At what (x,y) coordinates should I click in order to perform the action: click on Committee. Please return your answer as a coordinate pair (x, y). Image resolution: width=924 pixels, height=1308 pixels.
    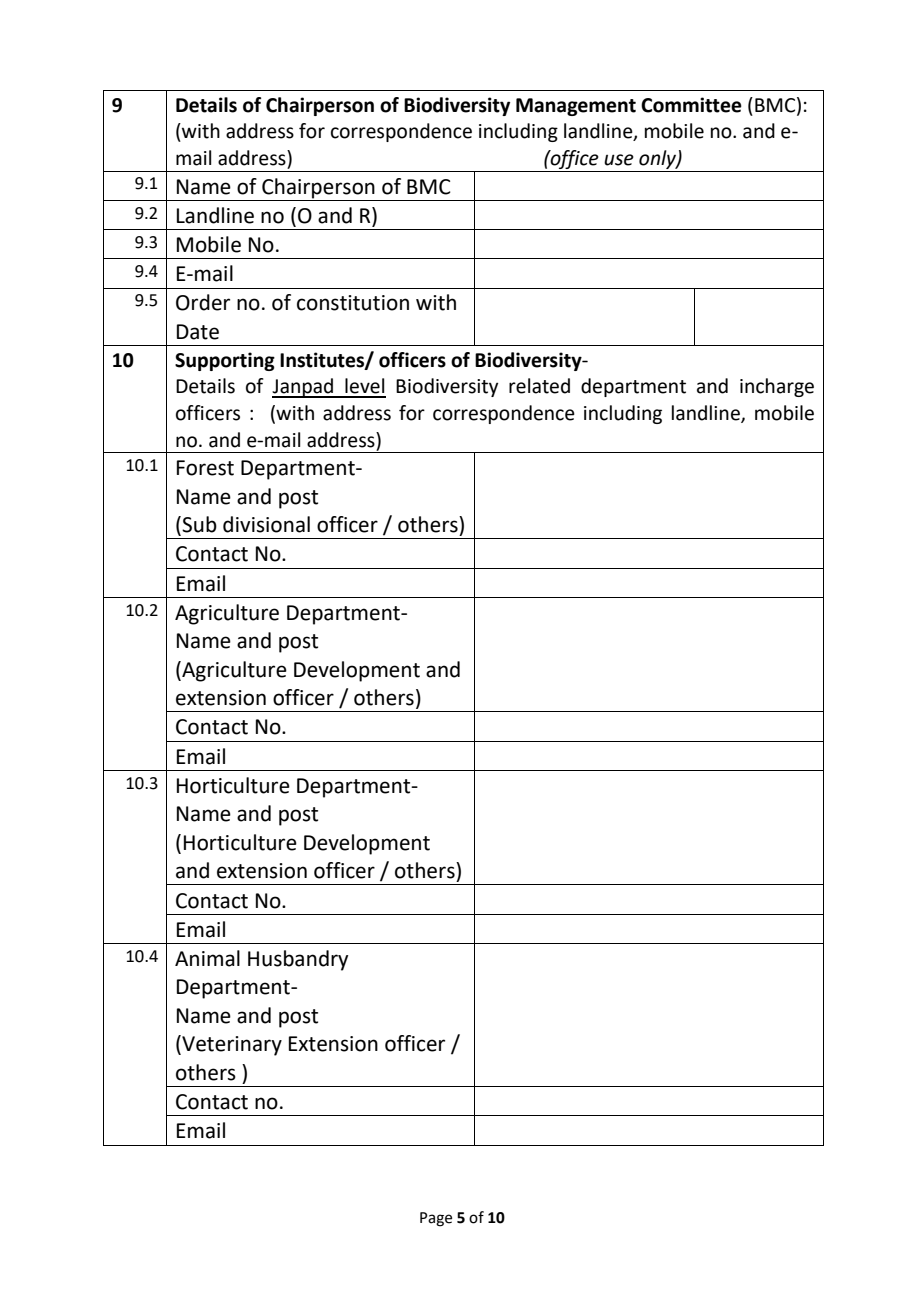
    Looking at the image, I should click on (691, 105).
